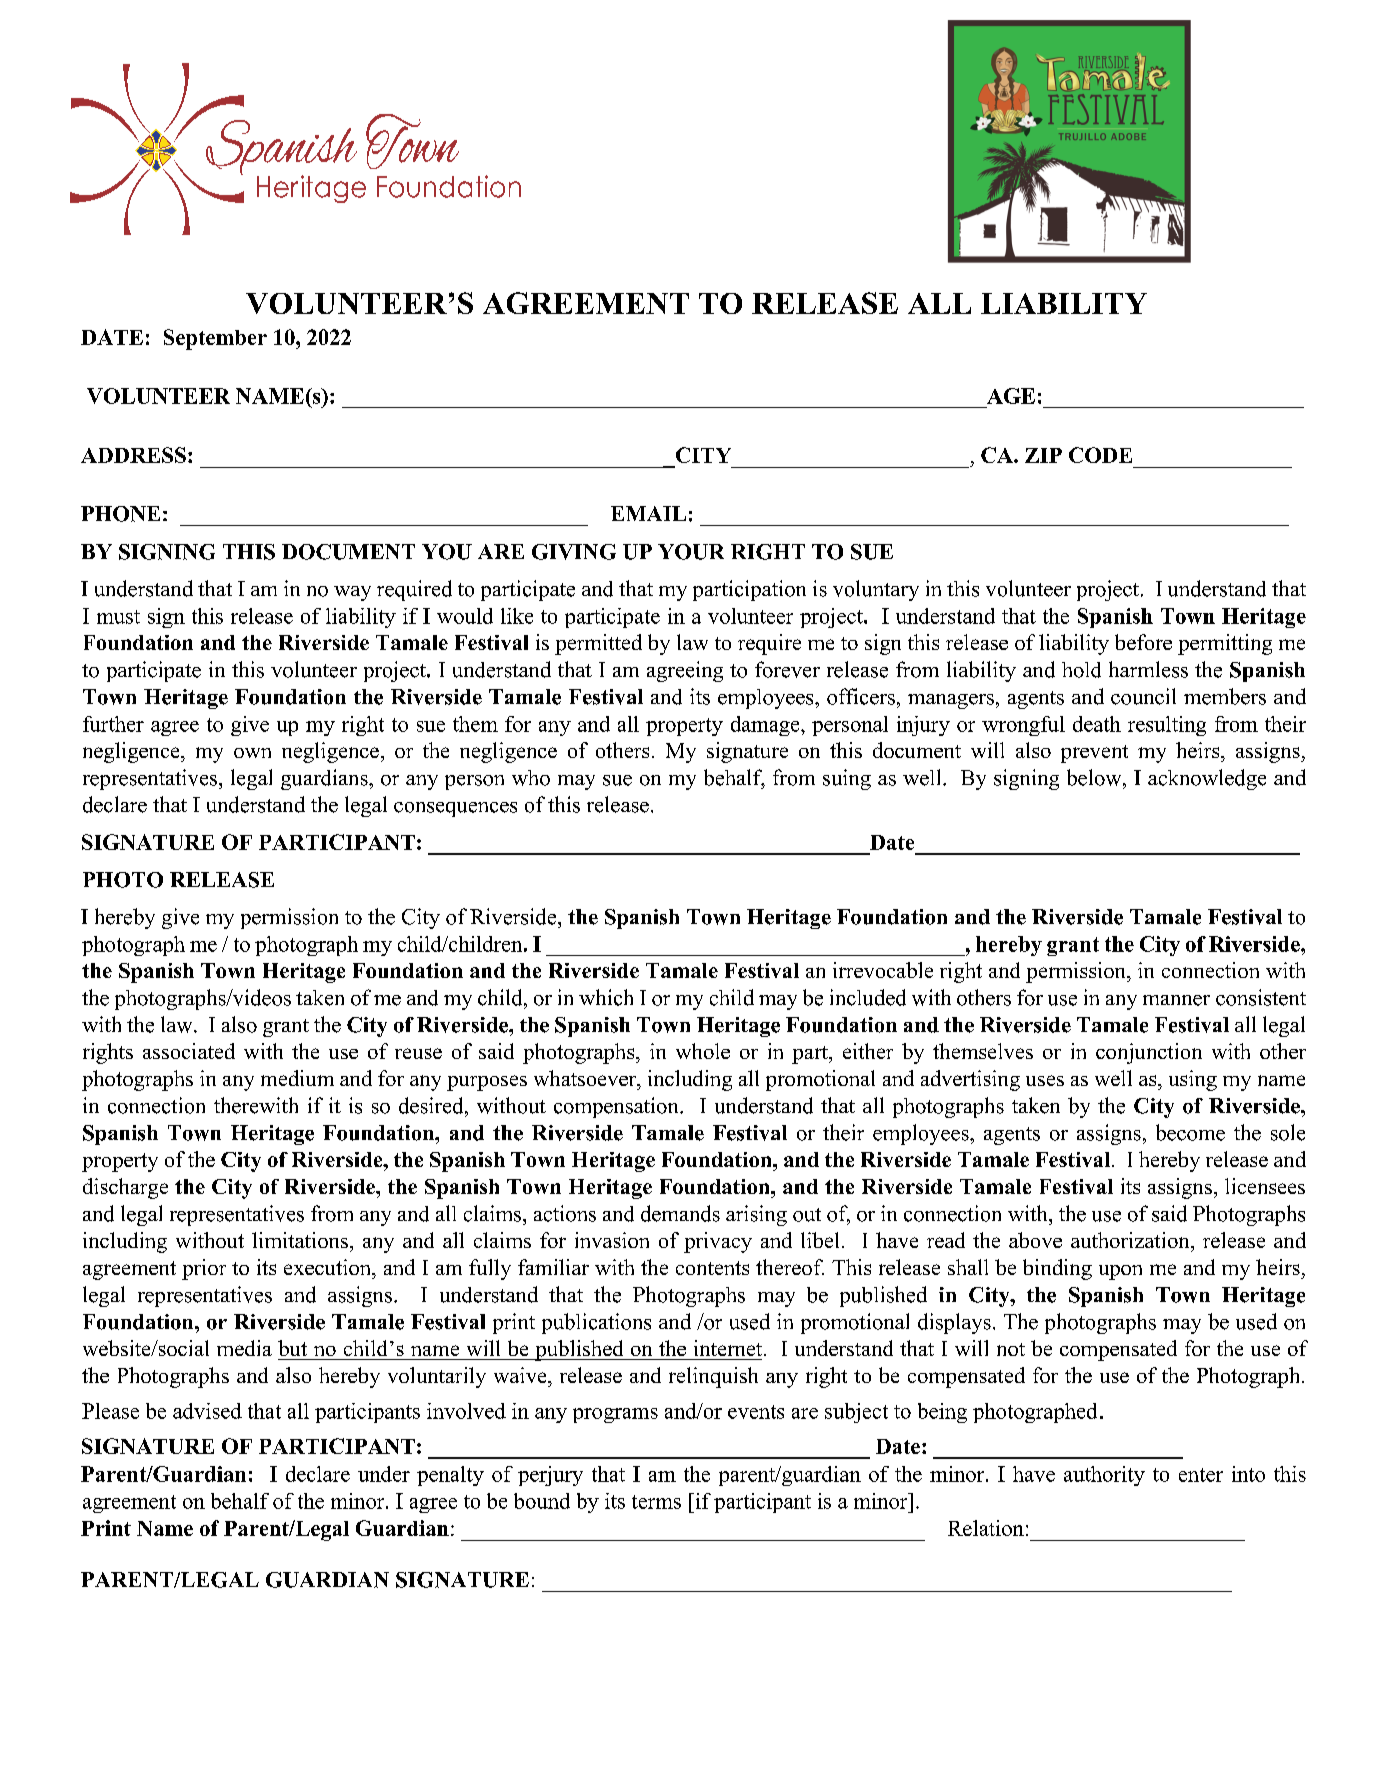  What do you see at coordinates (1104, 1476) in the screenshot?
I see `authority` at bounding box center [1104, 1476].
